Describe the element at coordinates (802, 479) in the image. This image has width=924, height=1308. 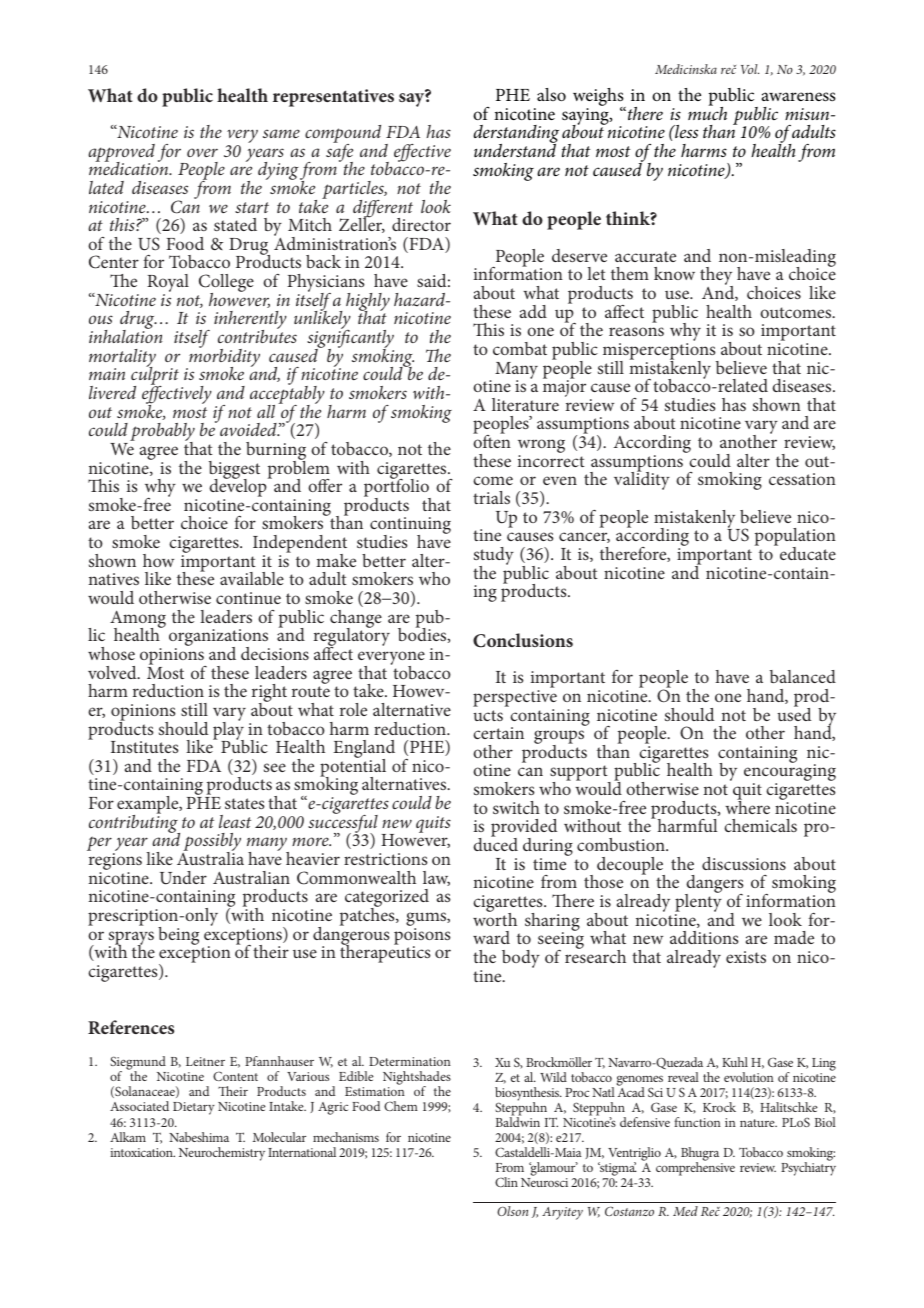
I see `cessation` at that location.
